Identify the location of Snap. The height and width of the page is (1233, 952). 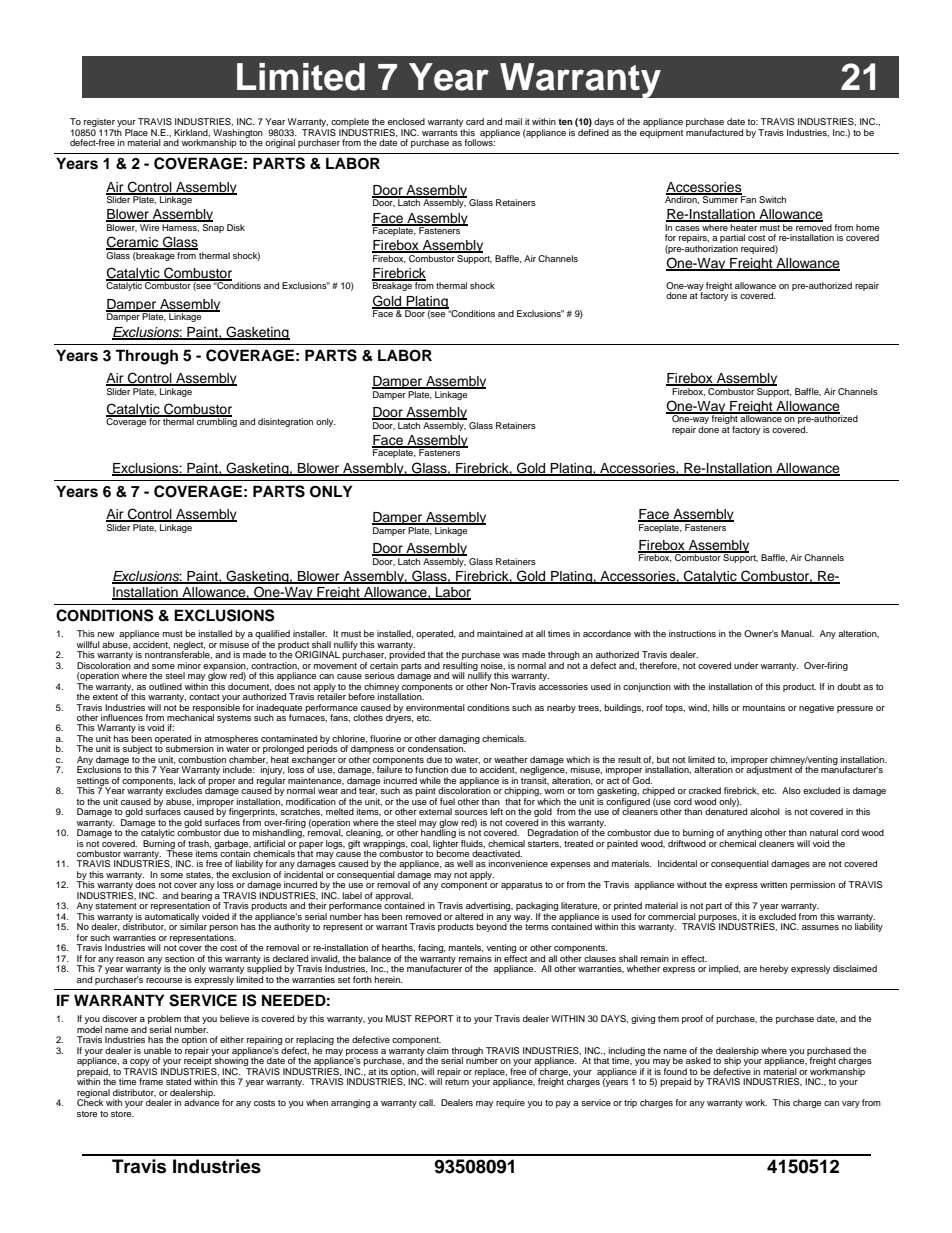
(213, 228).
